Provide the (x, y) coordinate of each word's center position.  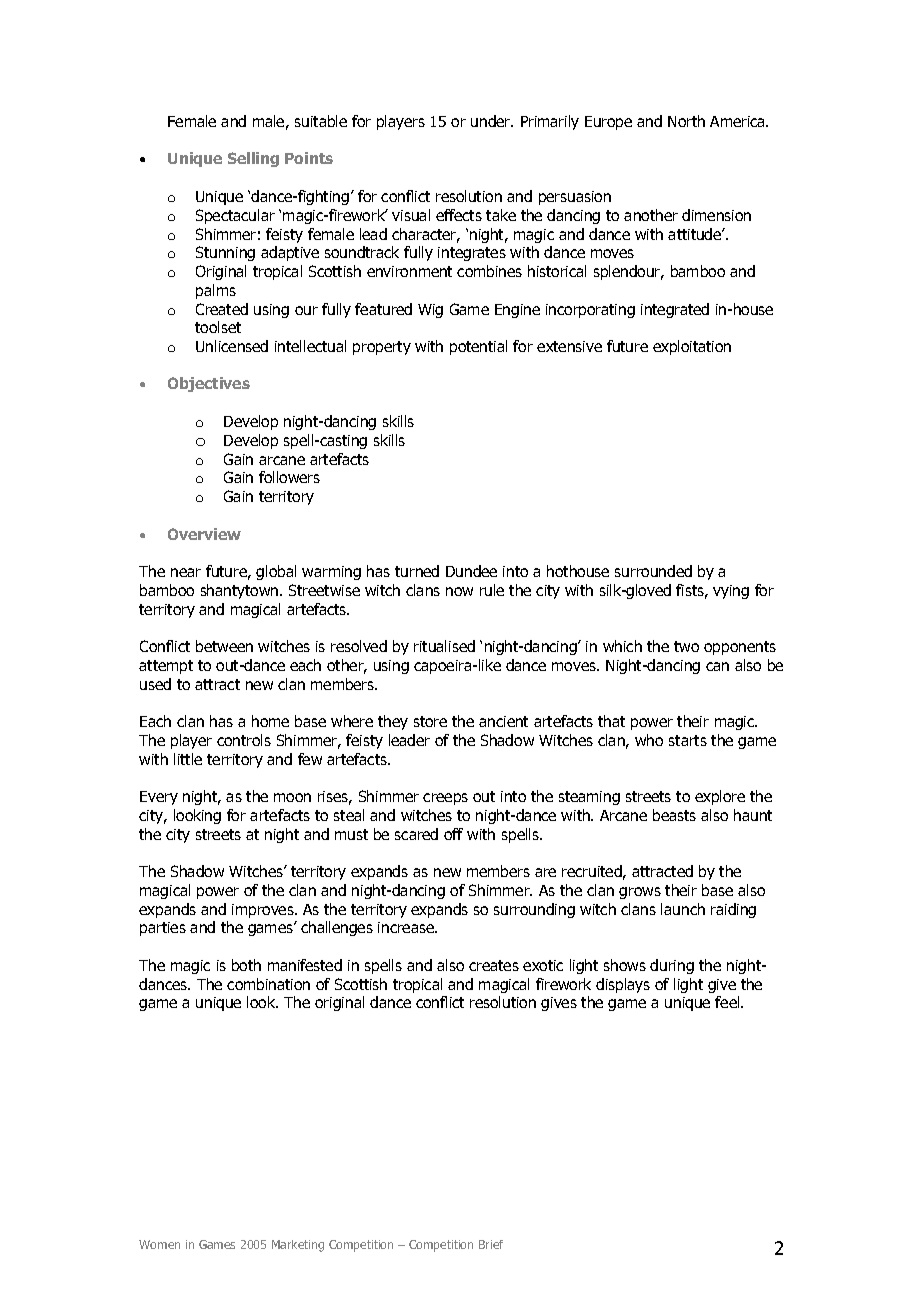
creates (494, 965)
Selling (253, 159)
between (224, 646)
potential (478, 347)
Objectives (209, 384)
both (246, 965)
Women (159, 1244)
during (672, 966)
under (492, 121)
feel (728, 1002)
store (430, 721)
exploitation (692, 347)
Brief (491, 1244)
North (686, 121)
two (686, 646)
